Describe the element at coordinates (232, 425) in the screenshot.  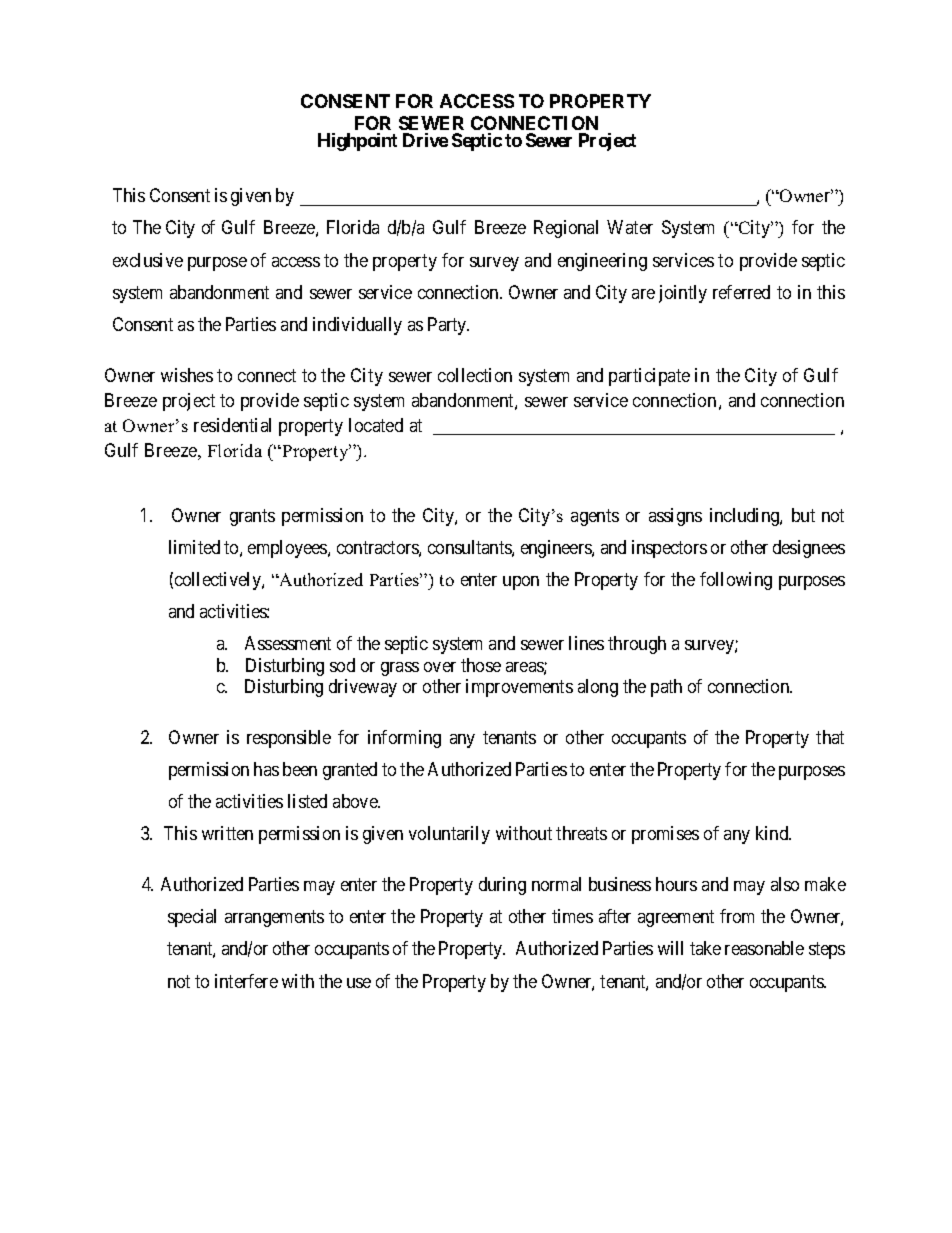
I see `residential` at that location.
